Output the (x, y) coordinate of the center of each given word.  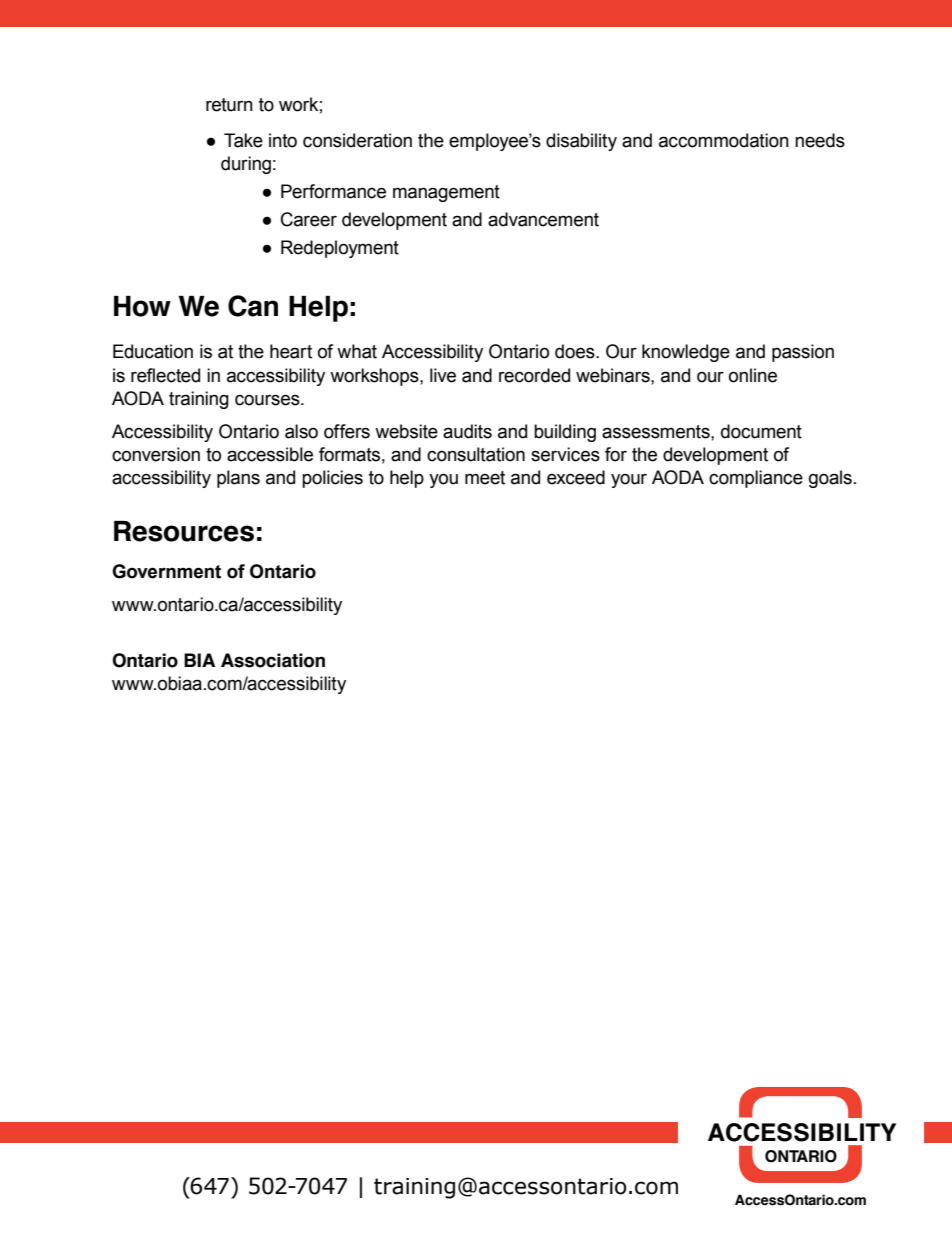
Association (273, 660)
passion (803, 353)
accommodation (724, 140)
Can (253, 306)
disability (581, 142)
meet (485, 478)
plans (238, 479)
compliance (756, 479)
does (576, 351)
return (229, 105)
